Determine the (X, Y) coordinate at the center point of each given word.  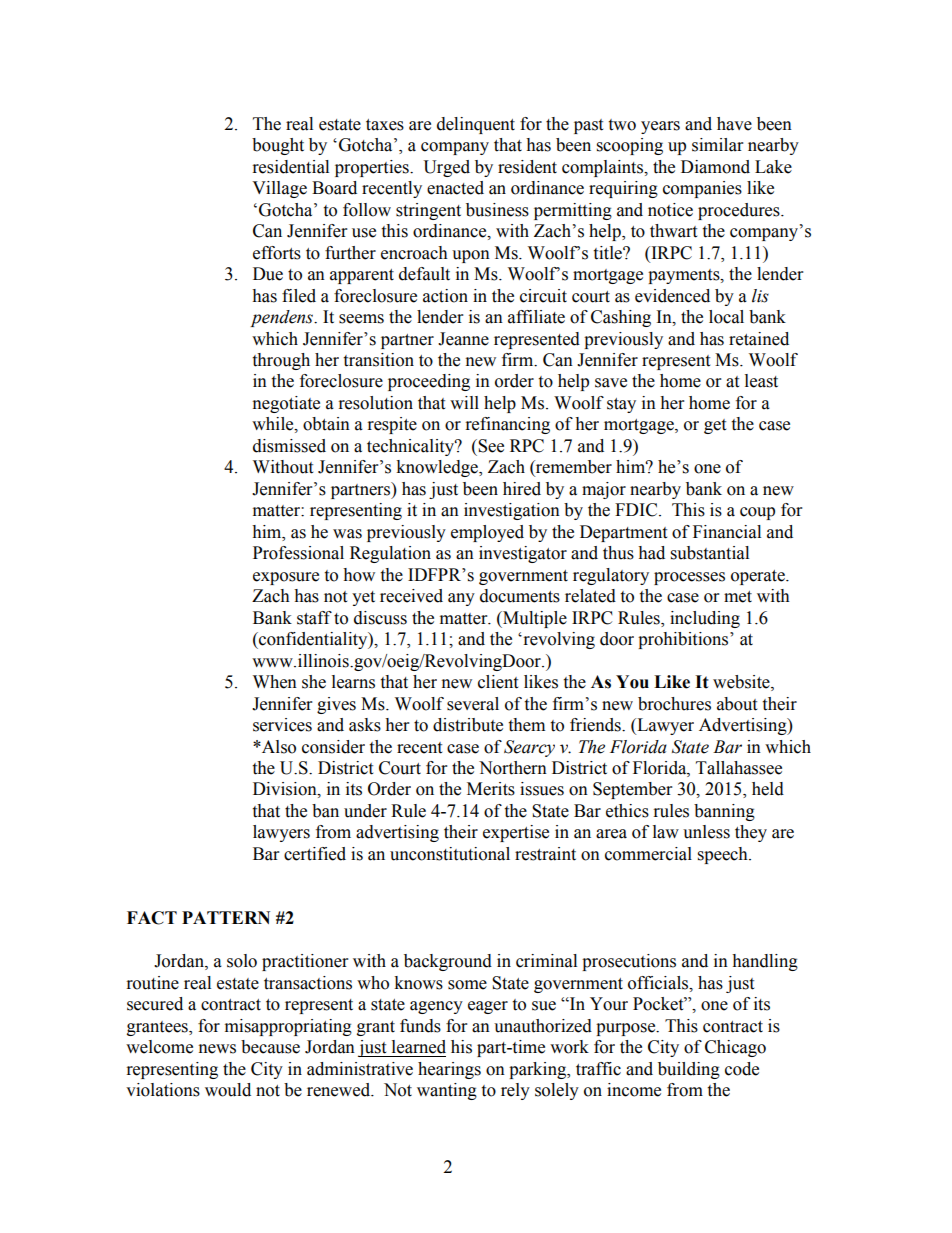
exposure (286, 578)
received (411, 596)
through (281, 361)
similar (717, 145)
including (705, 619)
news (217, 1049)
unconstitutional (450, 854)
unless (706, 832)
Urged (446, 168)
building (689, 1070)
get (715, 426)
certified (315, 854)
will (464, 402)
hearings (449, 1070)
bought (278, 146)
